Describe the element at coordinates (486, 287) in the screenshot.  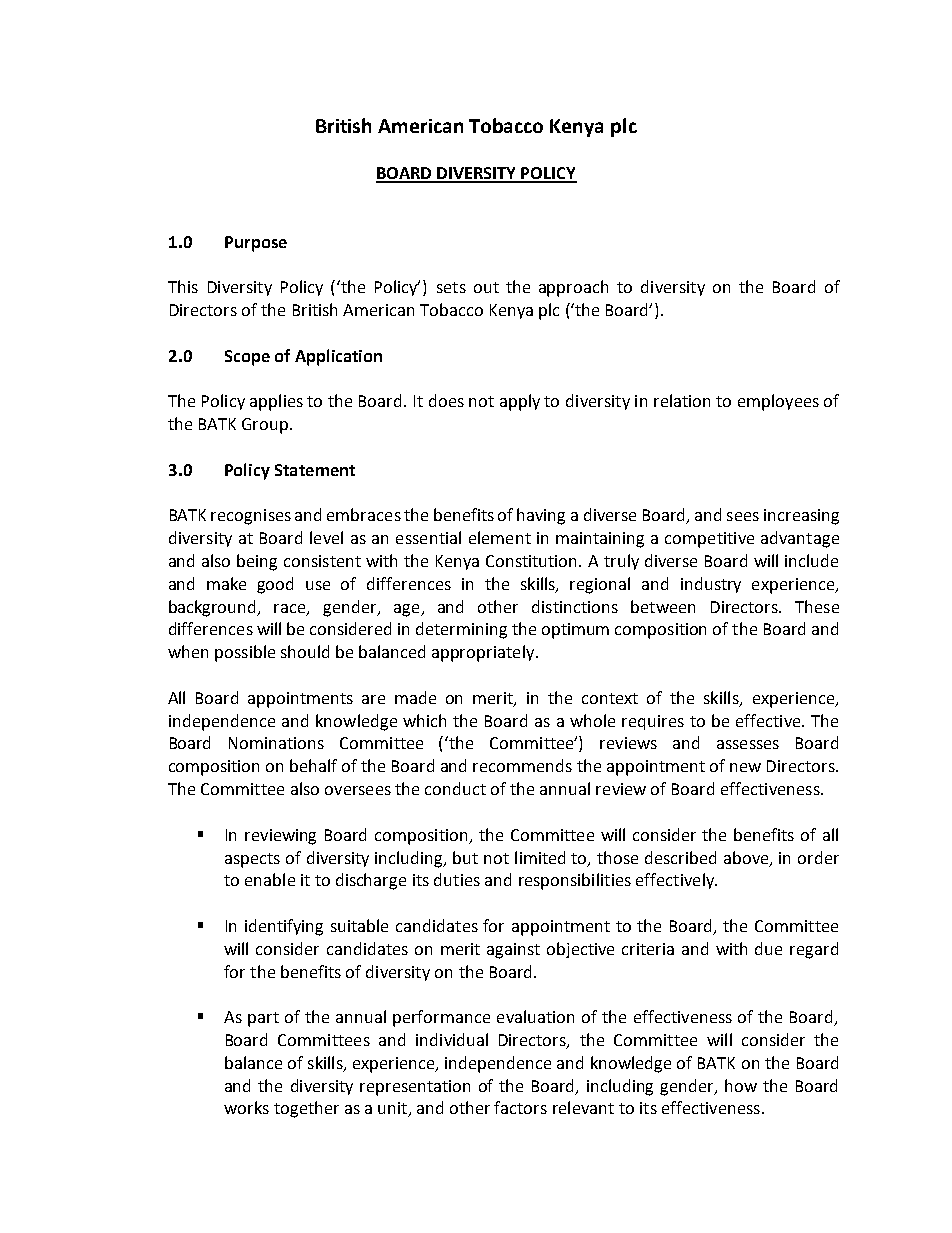
I see `out` at that location.
